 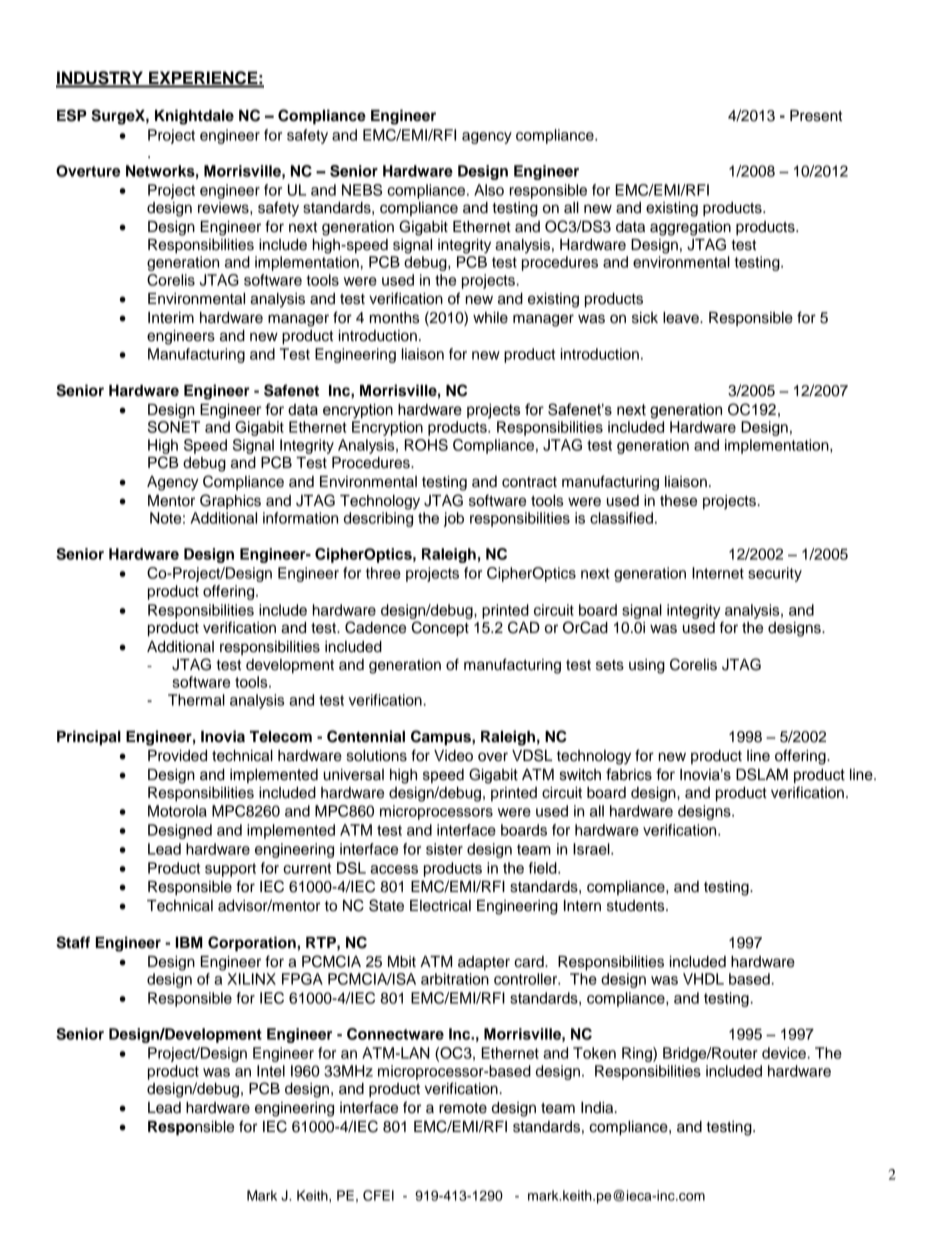 What do you see at coordinates (271, 1071) in the screenshot?
I see `Intel` at bounding box center [271, 1071].
